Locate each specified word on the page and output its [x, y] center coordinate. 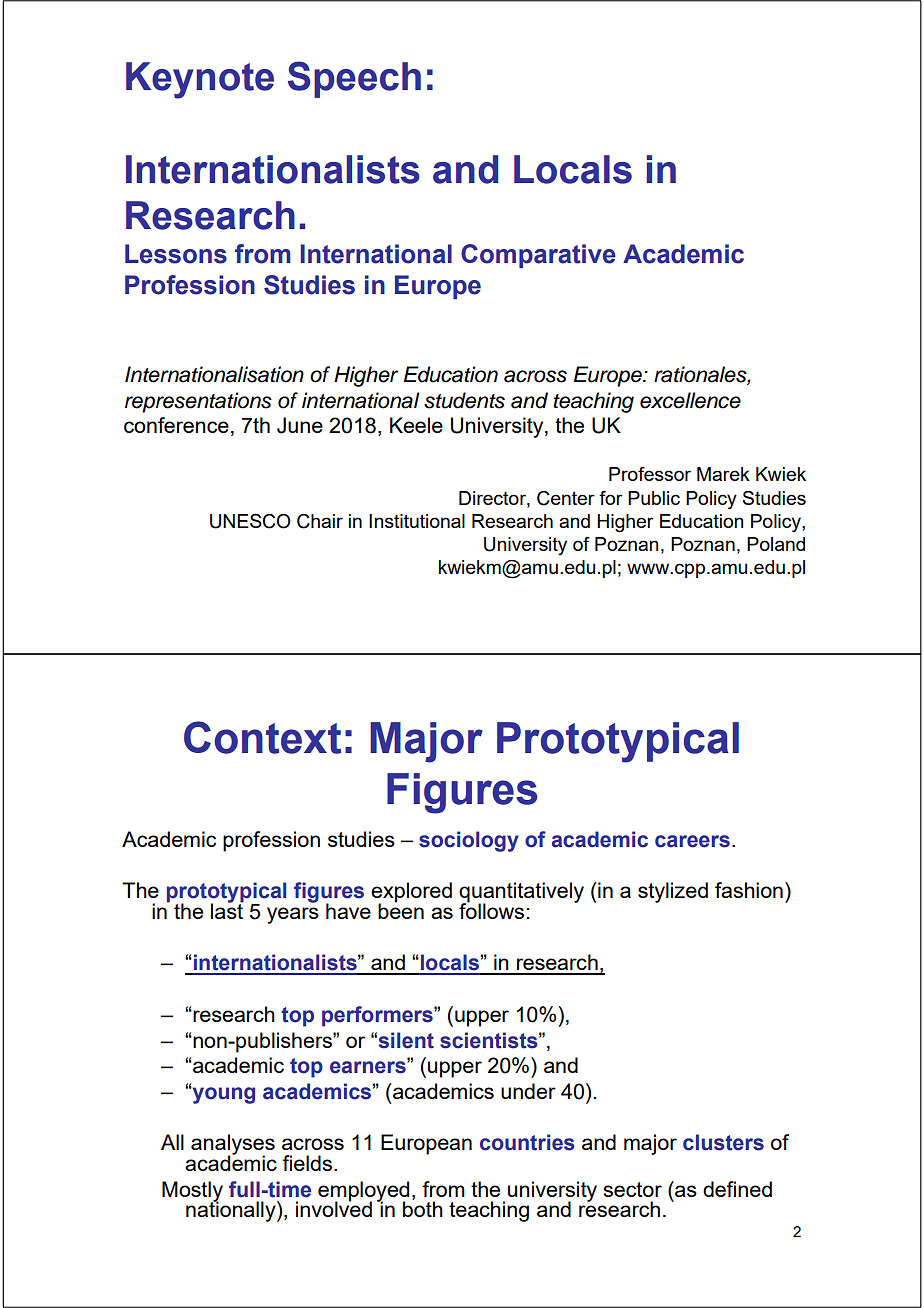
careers [692, 841]
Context [262, 737]
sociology [469, 841]
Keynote [200, 80]
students [464, 400]
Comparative [538, 256]
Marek [723, 474]
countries [527, 1142]
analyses [233, 1145]
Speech [354, 79]
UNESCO [250, 521]
